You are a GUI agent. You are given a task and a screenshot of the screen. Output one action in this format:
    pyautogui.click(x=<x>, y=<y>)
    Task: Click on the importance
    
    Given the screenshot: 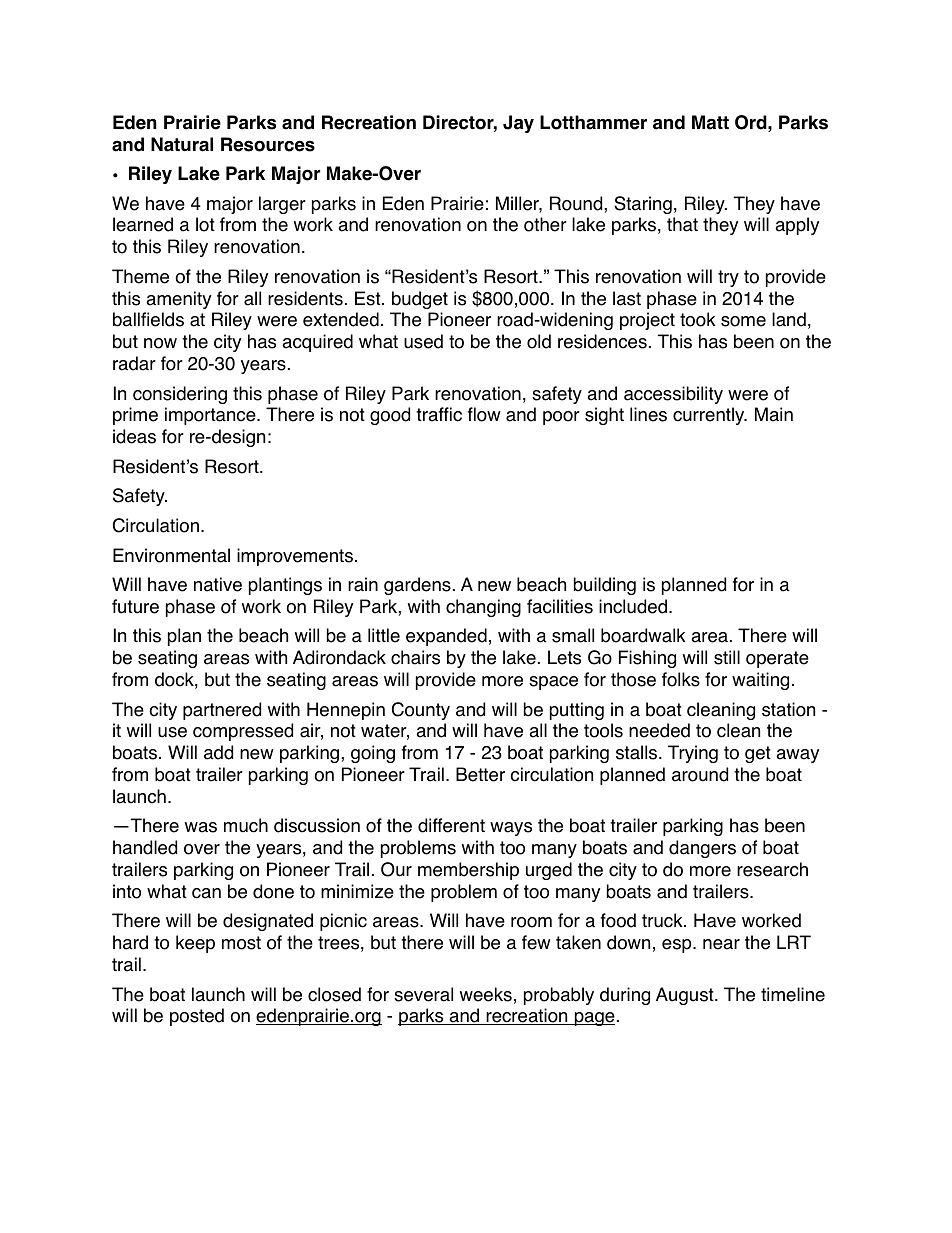 What is the action you would take?
    pyautogui.click(x=211, y=416)
